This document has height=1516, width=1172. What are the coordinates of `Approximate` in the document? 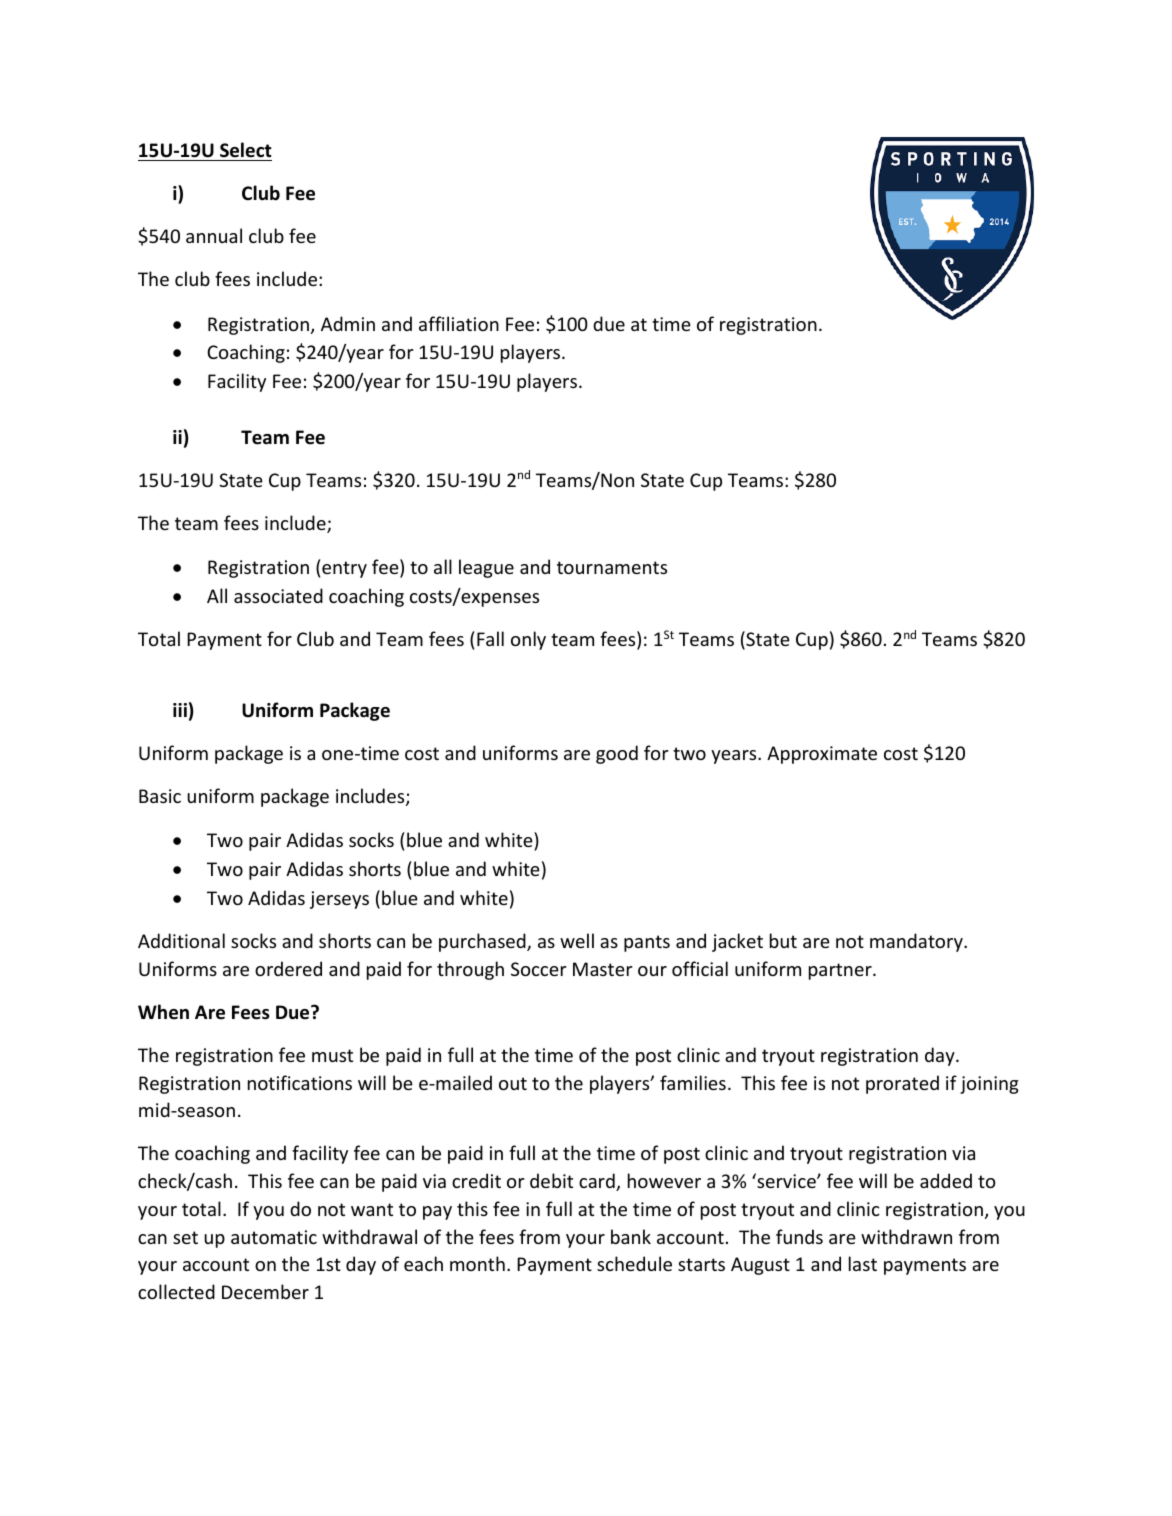 It's located at (822, 755).
